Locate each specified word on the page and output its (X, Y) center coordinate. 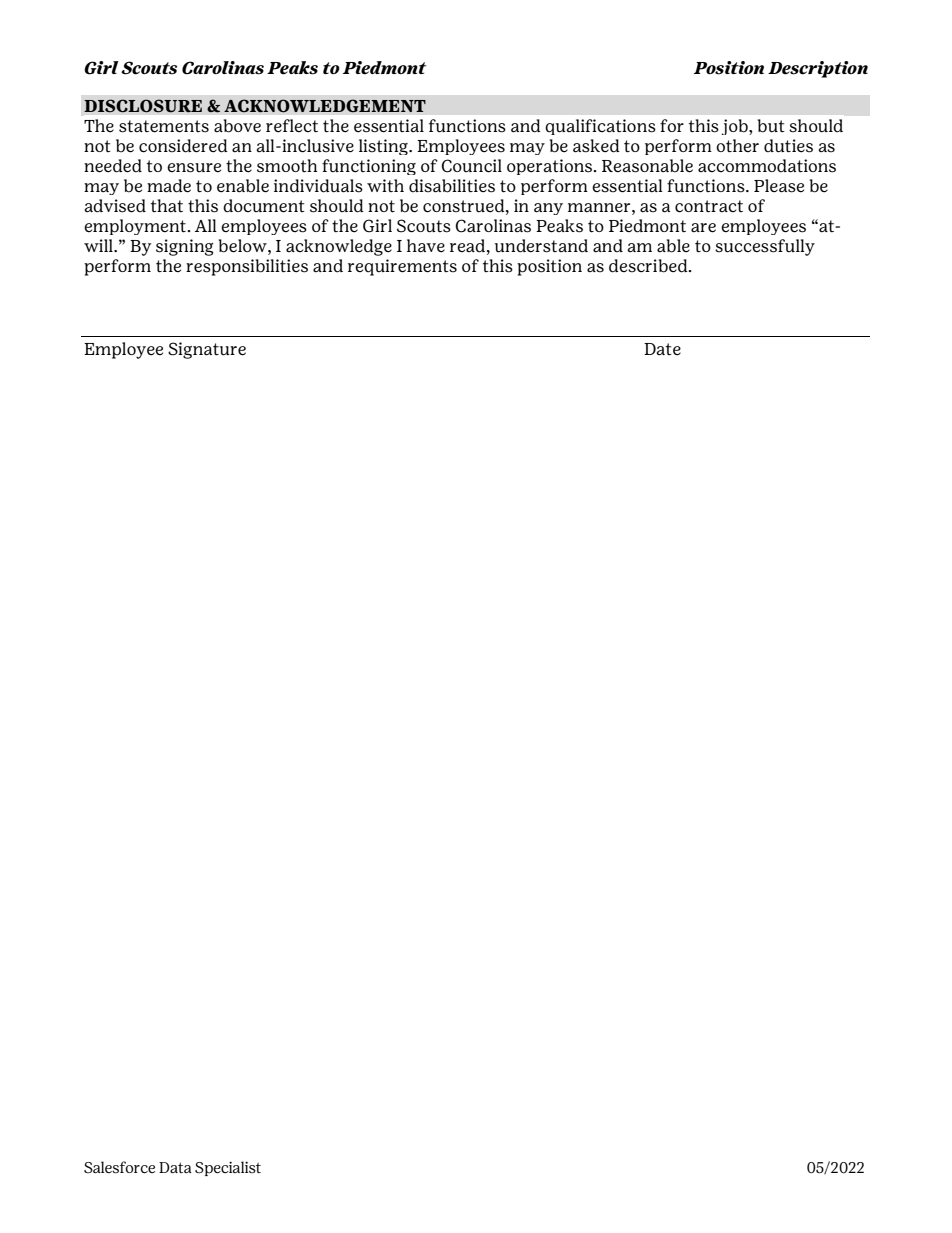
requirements (402, 267)
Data (175, 1167)
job (735, 127)
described (649, 266)
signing (185, 247)
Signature (207, 350)
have (426, 246)
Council (472, 166)
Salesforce (119, 1167)
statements (164, 126)
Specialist (228, 1168)
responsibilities (247, 267)
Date (662, 349)
